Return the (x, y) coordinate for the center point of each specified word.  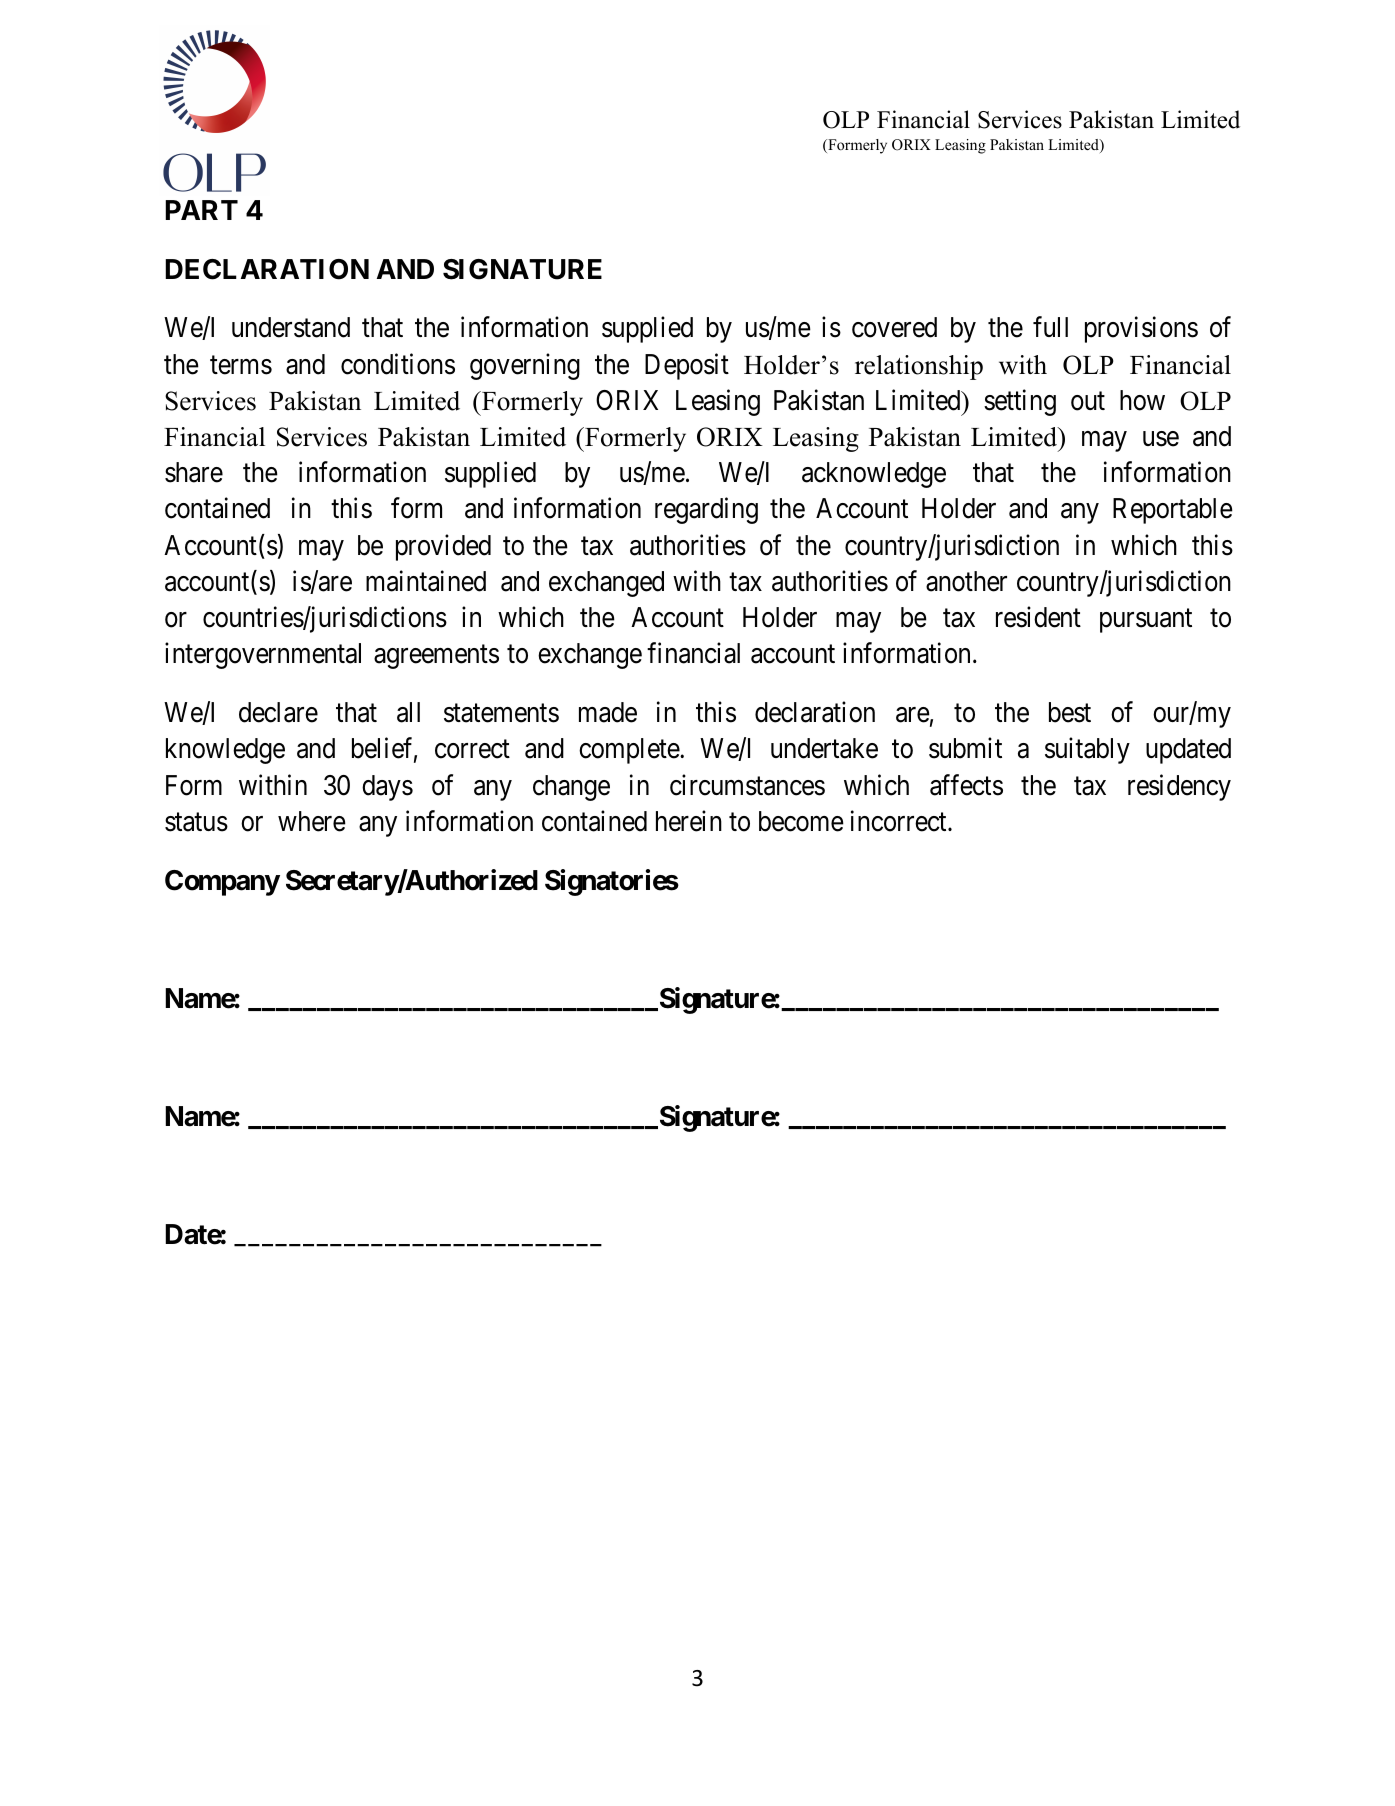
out (1088, 401)
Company (222, 883)
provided (443, 547)
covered (894, 327)
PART (201, 210)
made (608, 712)
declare (278, 712)
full (1050, 327)
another (966, 581)
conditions (398, 364)
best (1070, 712)
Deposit (687, 366)
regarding (706, 511)
